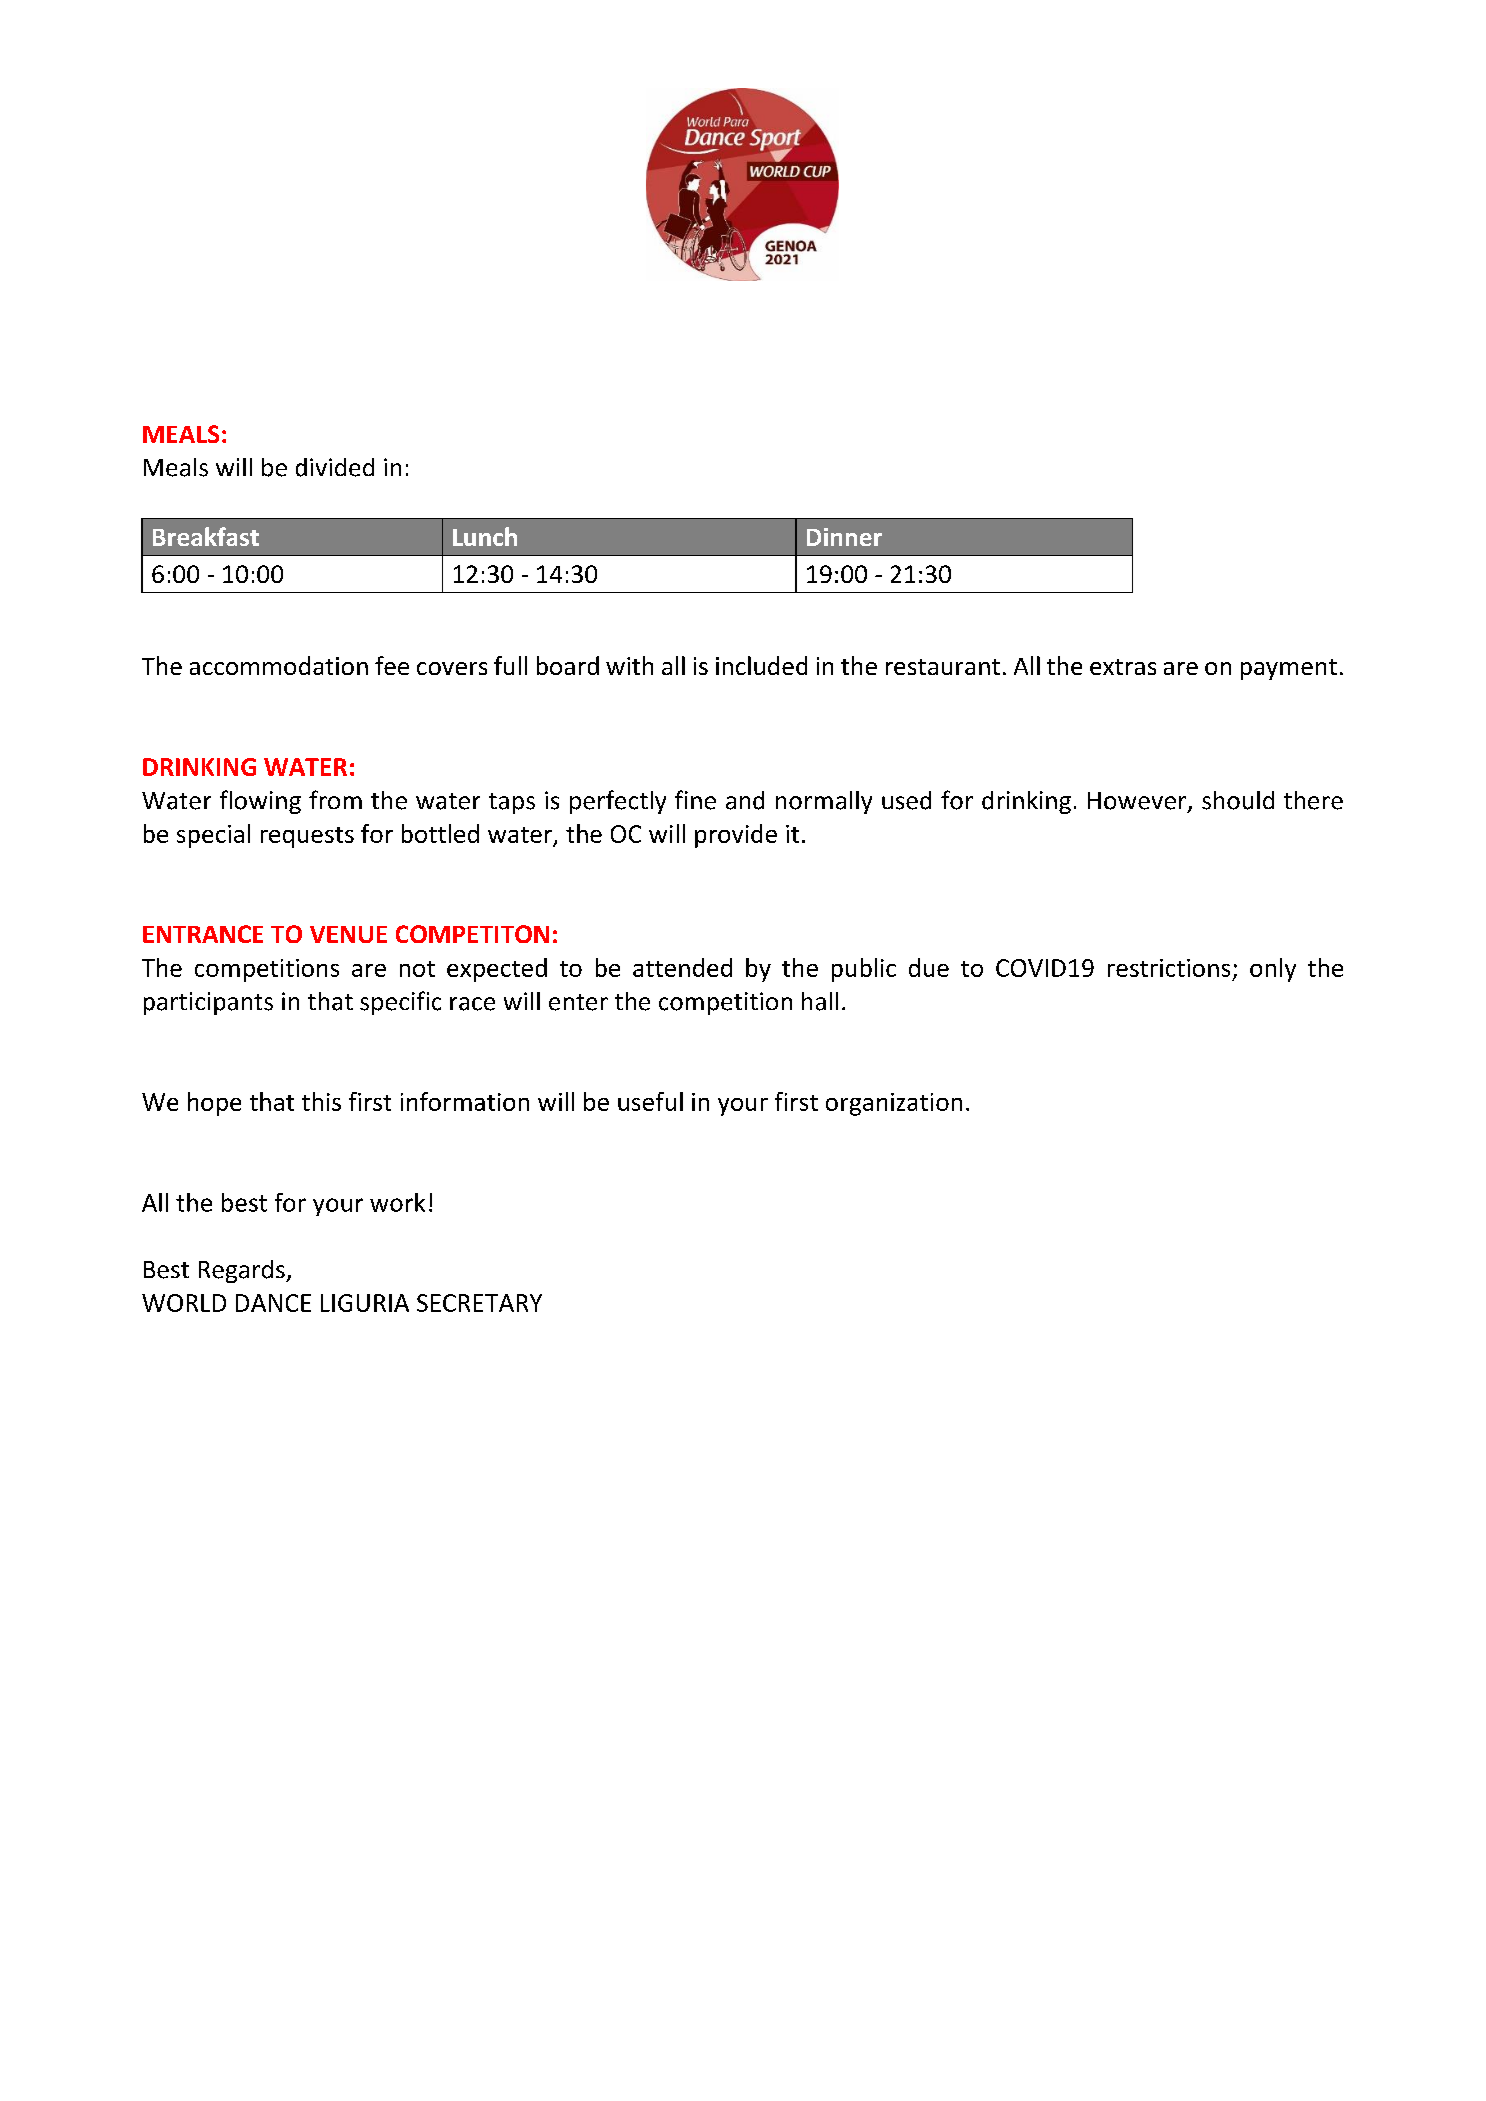 The height and width of the screenshot is (2101, 1486). Describe the element at coordinates (1169, 968) in the screenshot. I see `restrictions` at that location.
